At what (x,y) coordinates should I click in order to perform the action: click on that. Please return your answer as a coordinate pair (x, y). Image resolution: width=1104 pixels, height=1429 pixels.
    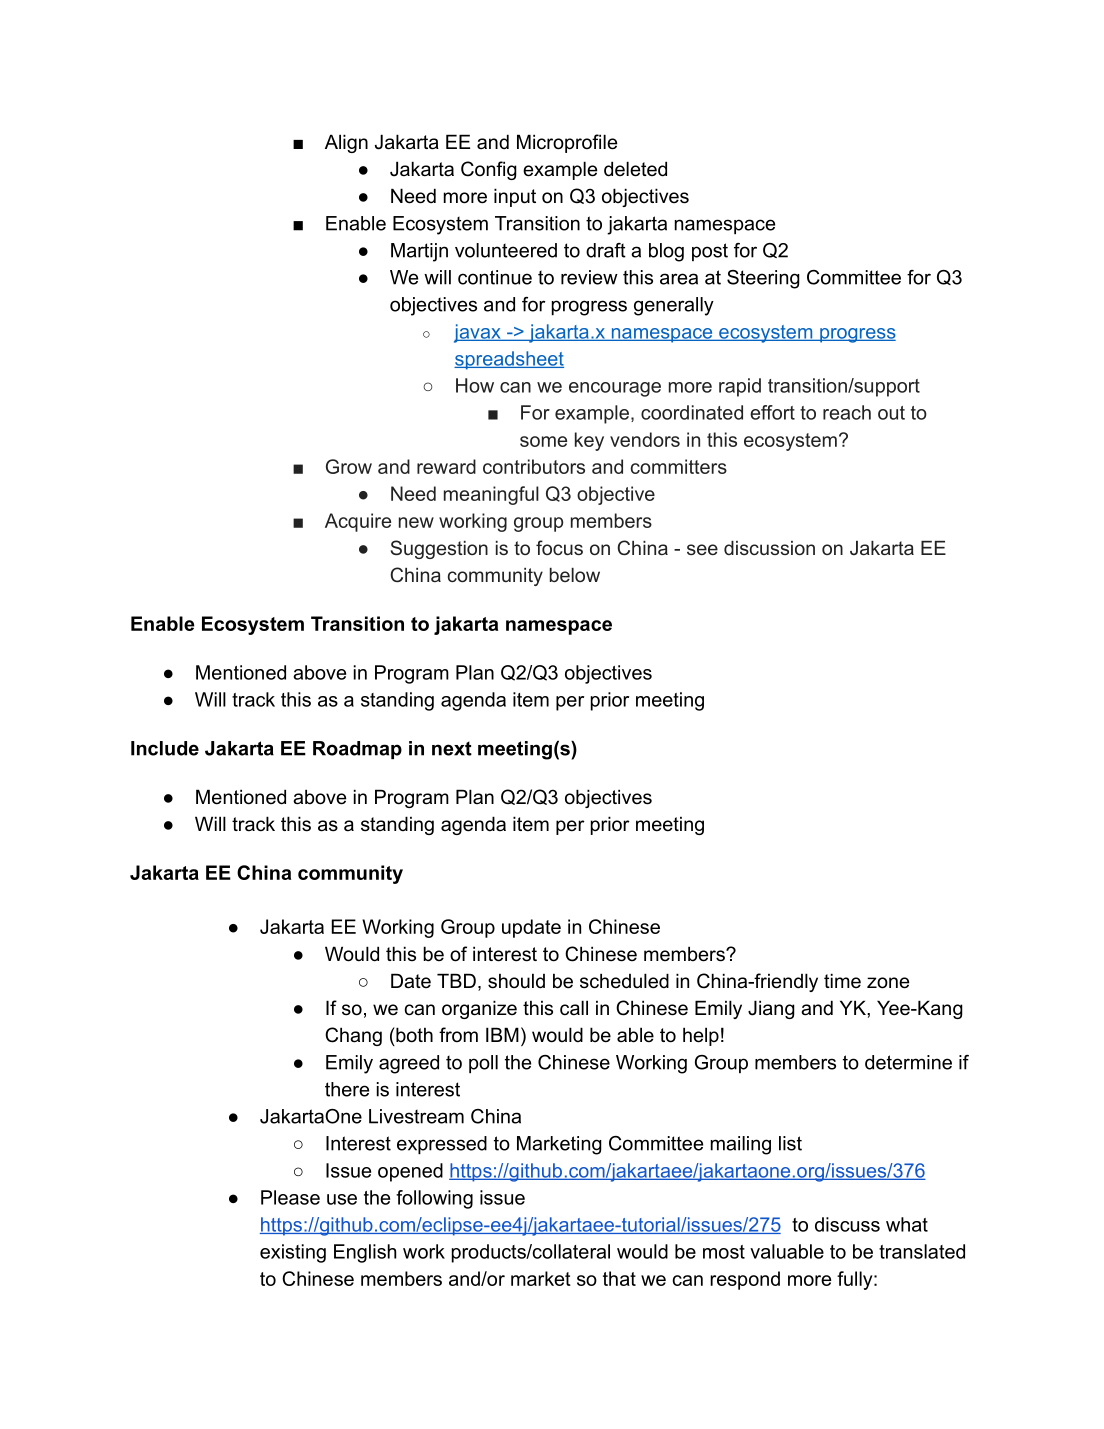
    Looking at the image, I should click on (619, 1278).
